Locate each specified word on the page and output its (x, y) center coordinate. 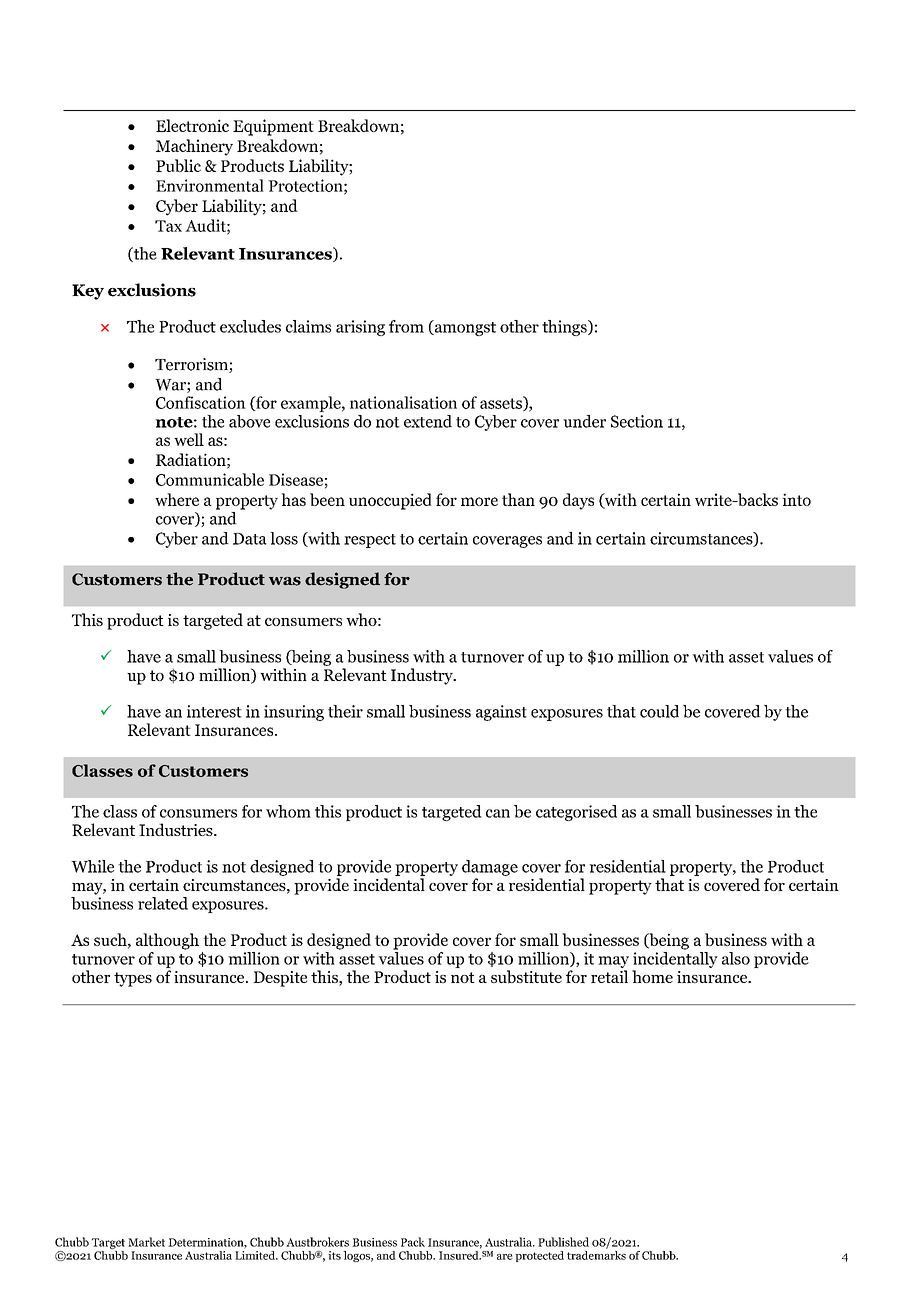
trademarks (596, 1254)
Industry (423, 676)
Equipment (273, 127)
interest (214, 711)
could (659, 711)
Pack (413, 1242)
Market (146, 1242)
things (565, 328)
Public (178, 165)
